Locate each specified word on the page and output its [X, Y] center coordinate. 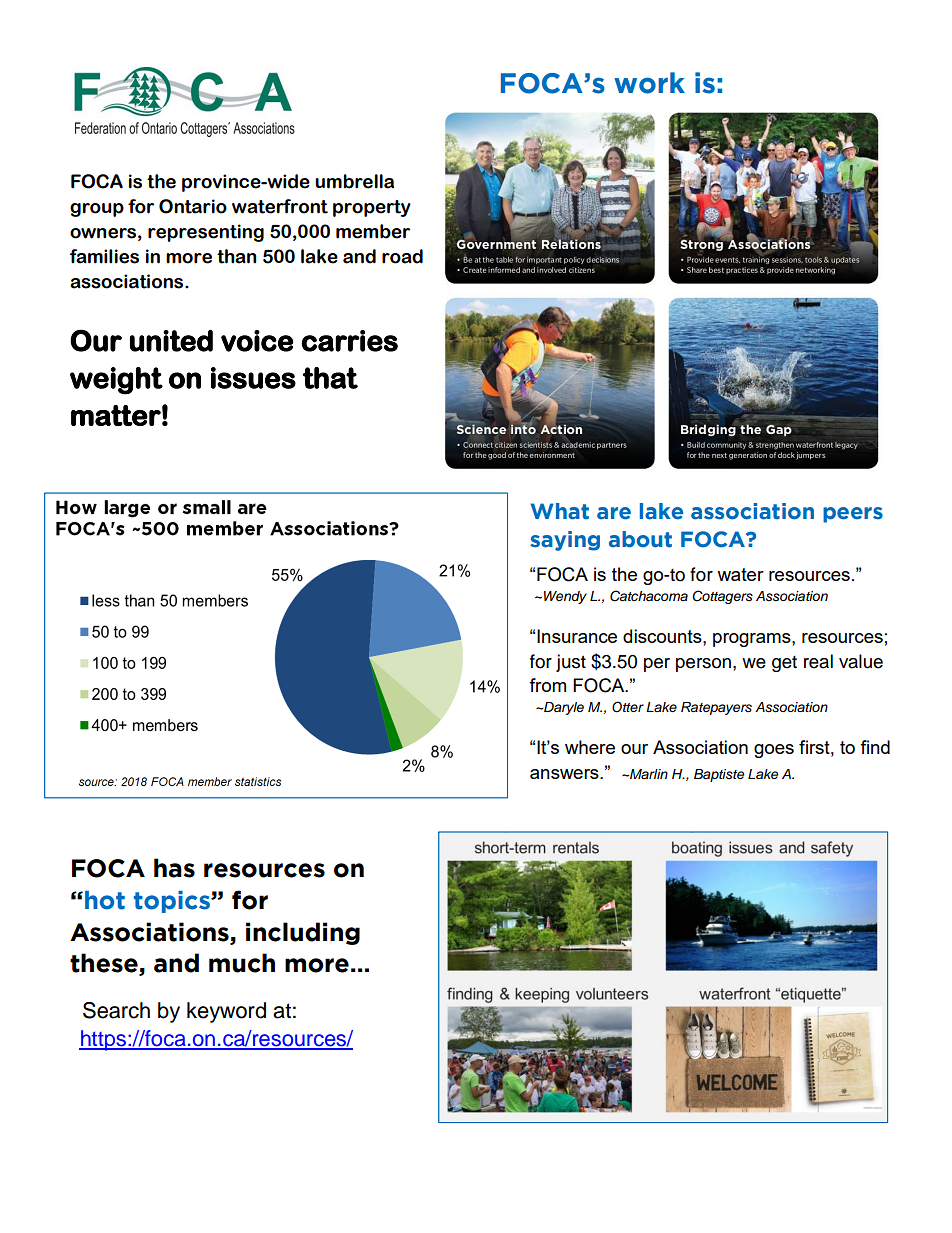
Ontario [193, 206]
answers [565, 774]
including [303, 933]
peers [853, 515]
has [174, 868]
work [649, 83]
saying [565, 541]
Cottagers [722, 597]
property [372, 208]
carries [350, 341]
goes [774, 751]
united [171, 341]
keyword [226, 1012]
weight [116, 381]
